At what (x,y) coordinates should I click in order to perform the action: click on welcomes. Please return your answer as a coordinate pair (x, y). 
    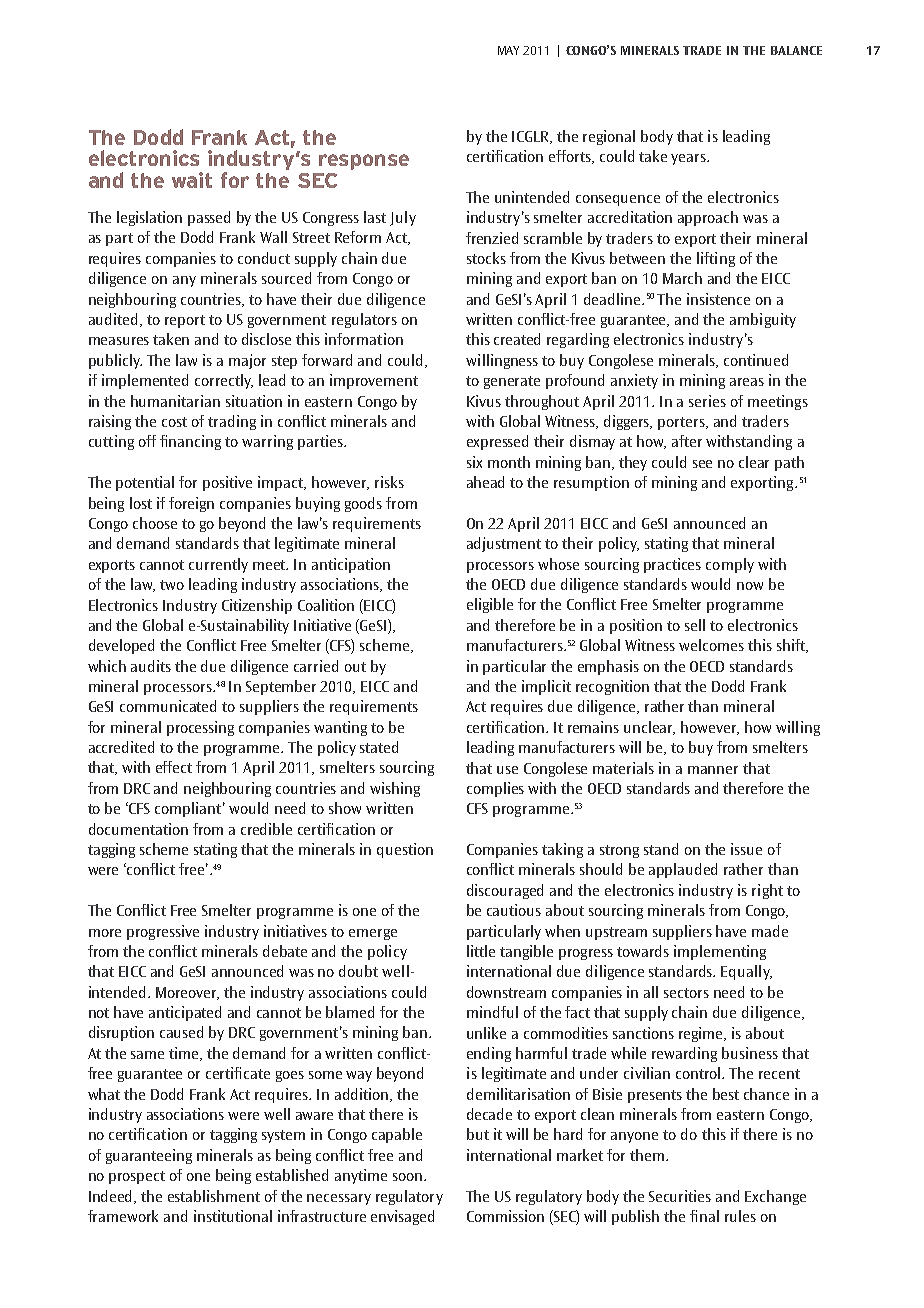
    Looking at the image, I should click on (711, 645).
